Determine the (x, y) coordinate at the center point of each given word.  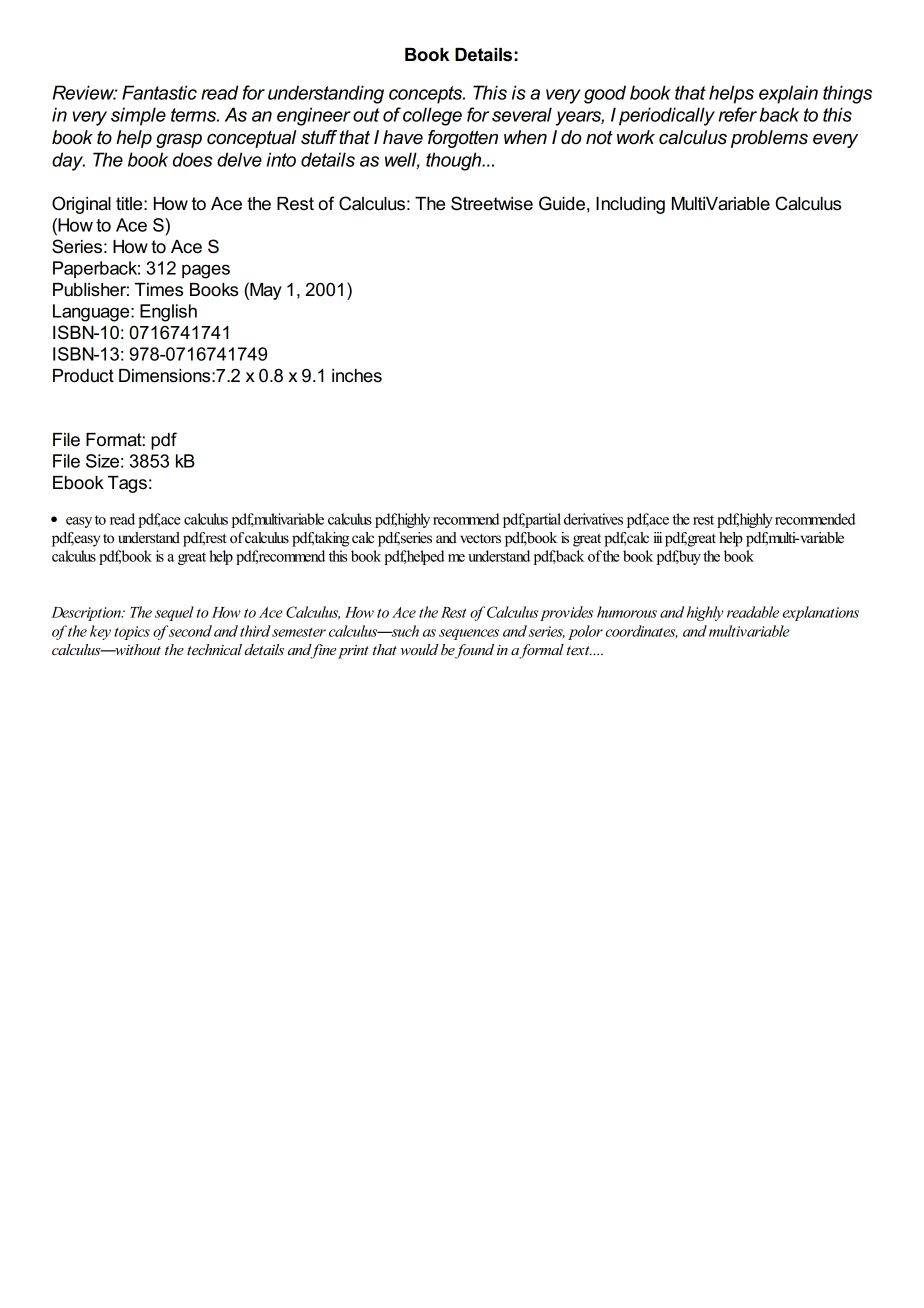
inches (357, 376)
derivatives (593, 519)
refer (738, 114)
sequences (469, 634)
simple (138, 116)
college (432, 116)
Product (83, 376)
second (190, 631)
